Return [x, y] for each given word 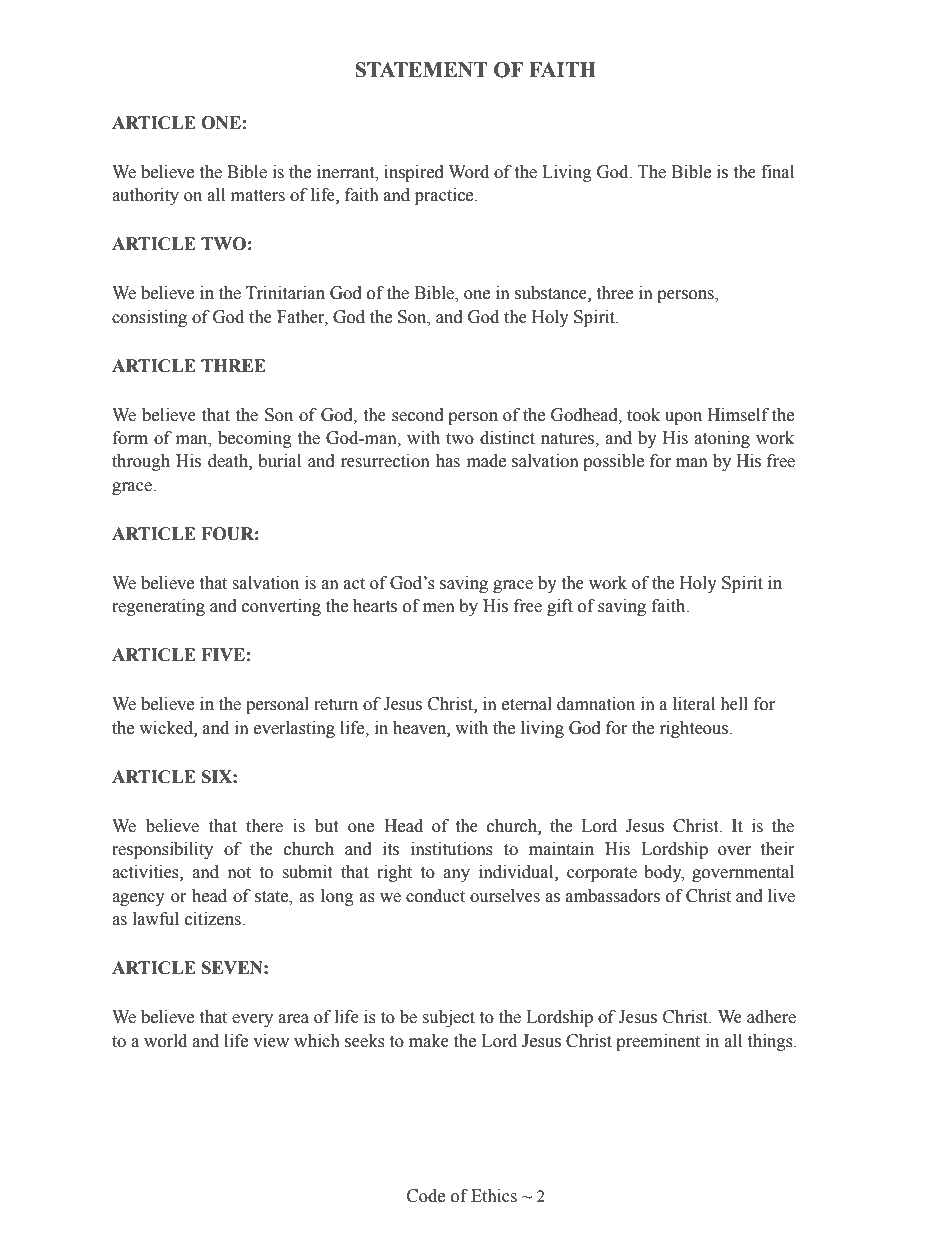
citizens [214, 919]
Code [426, 1196]
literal [694, 704]
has [448, 461]
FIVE [223, 654]
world [165, 1041]
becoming [255, 439]
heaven [420, 728]
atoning [722, 439]
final [777, 172]
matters [258, 196]
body [664, 873]
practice [445, 196]
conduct [435, 896]
